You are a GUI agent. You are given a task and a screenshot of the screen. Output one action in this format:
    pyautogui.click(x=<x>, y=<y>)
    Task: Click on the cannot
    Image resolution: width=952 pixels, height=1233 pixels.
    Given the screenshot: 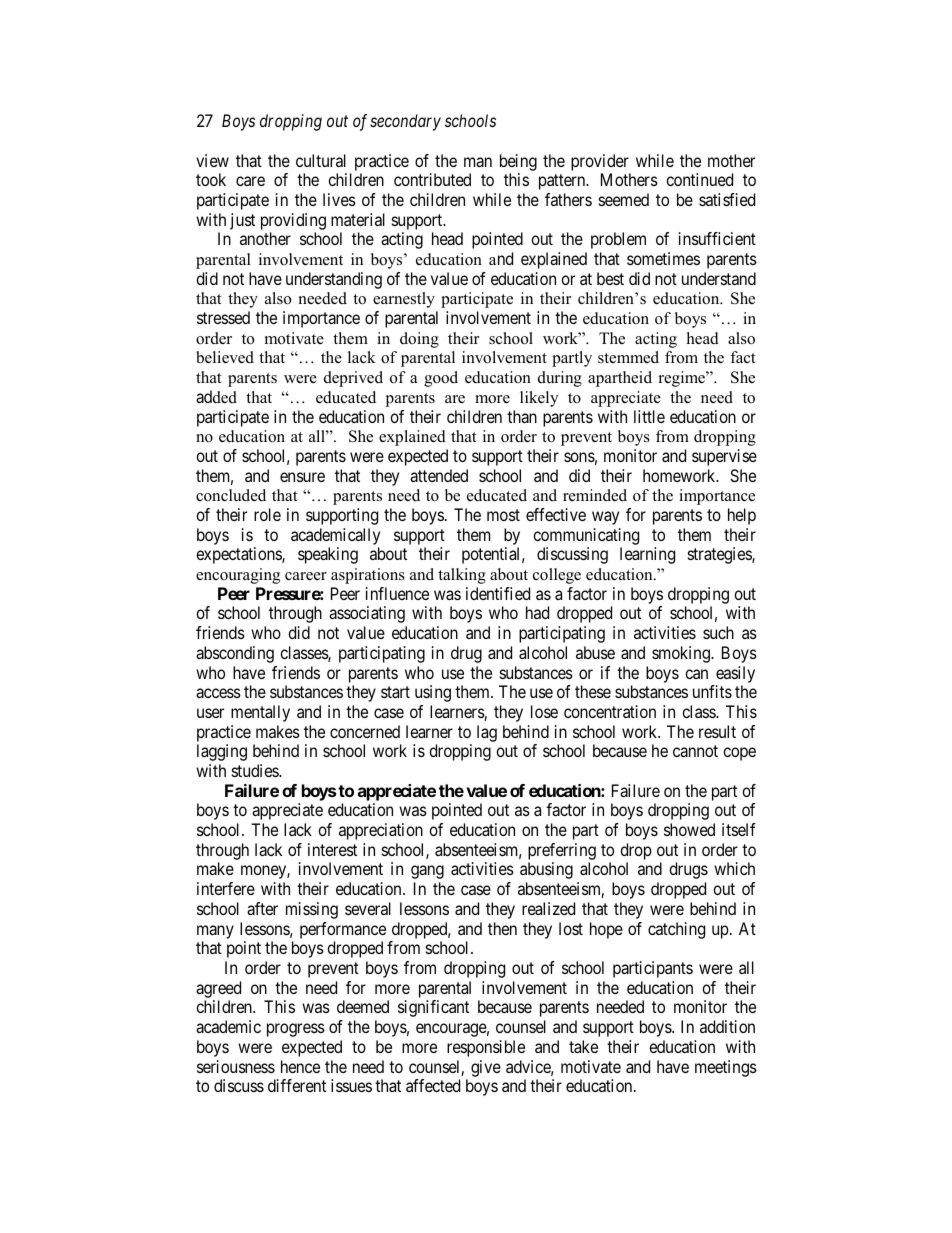 What is the action you would take?
    pyautogui.click(x=695, y=751)
